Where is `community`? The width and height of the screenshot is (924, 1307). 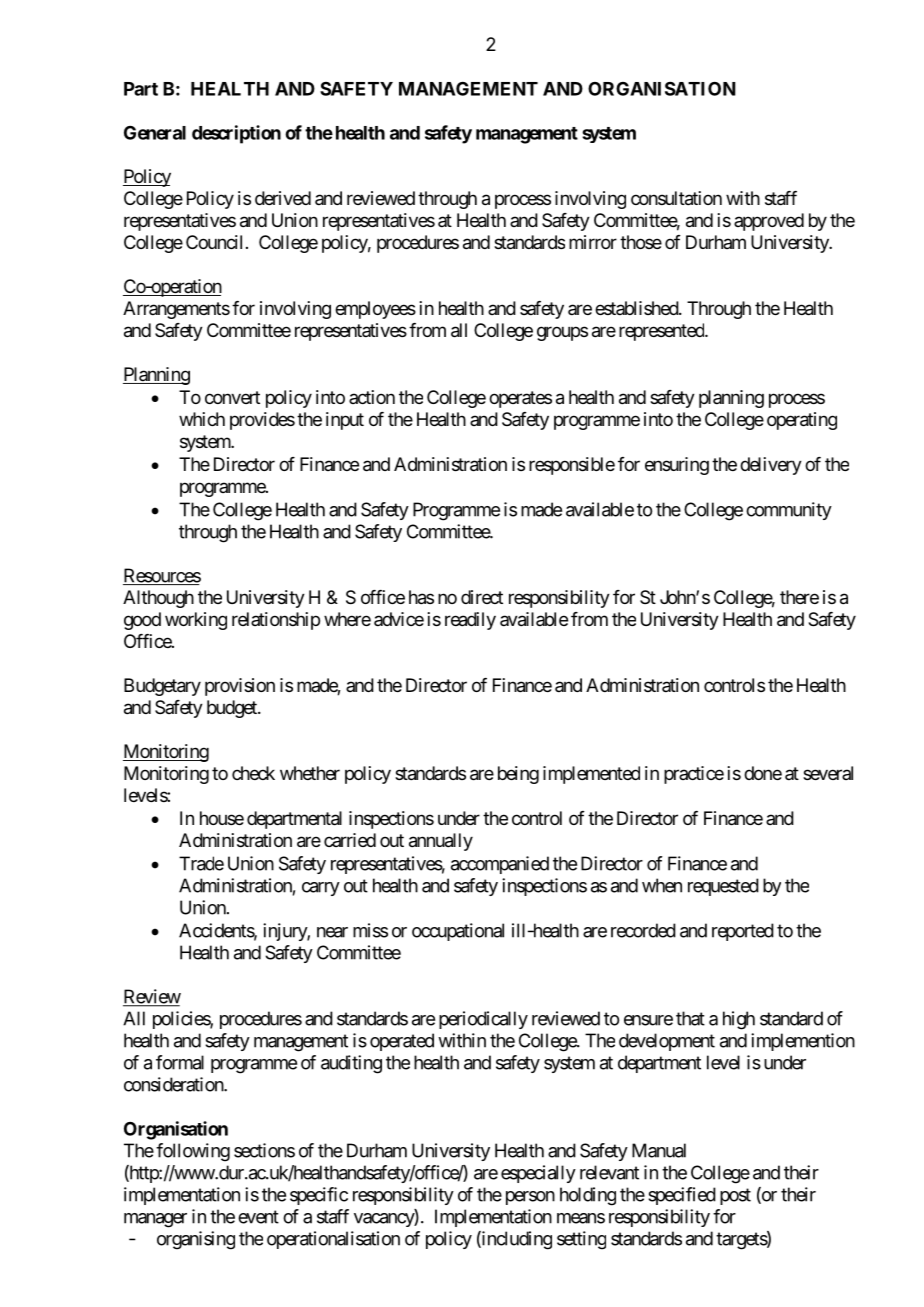 community is located at coordinates (789, 511).
